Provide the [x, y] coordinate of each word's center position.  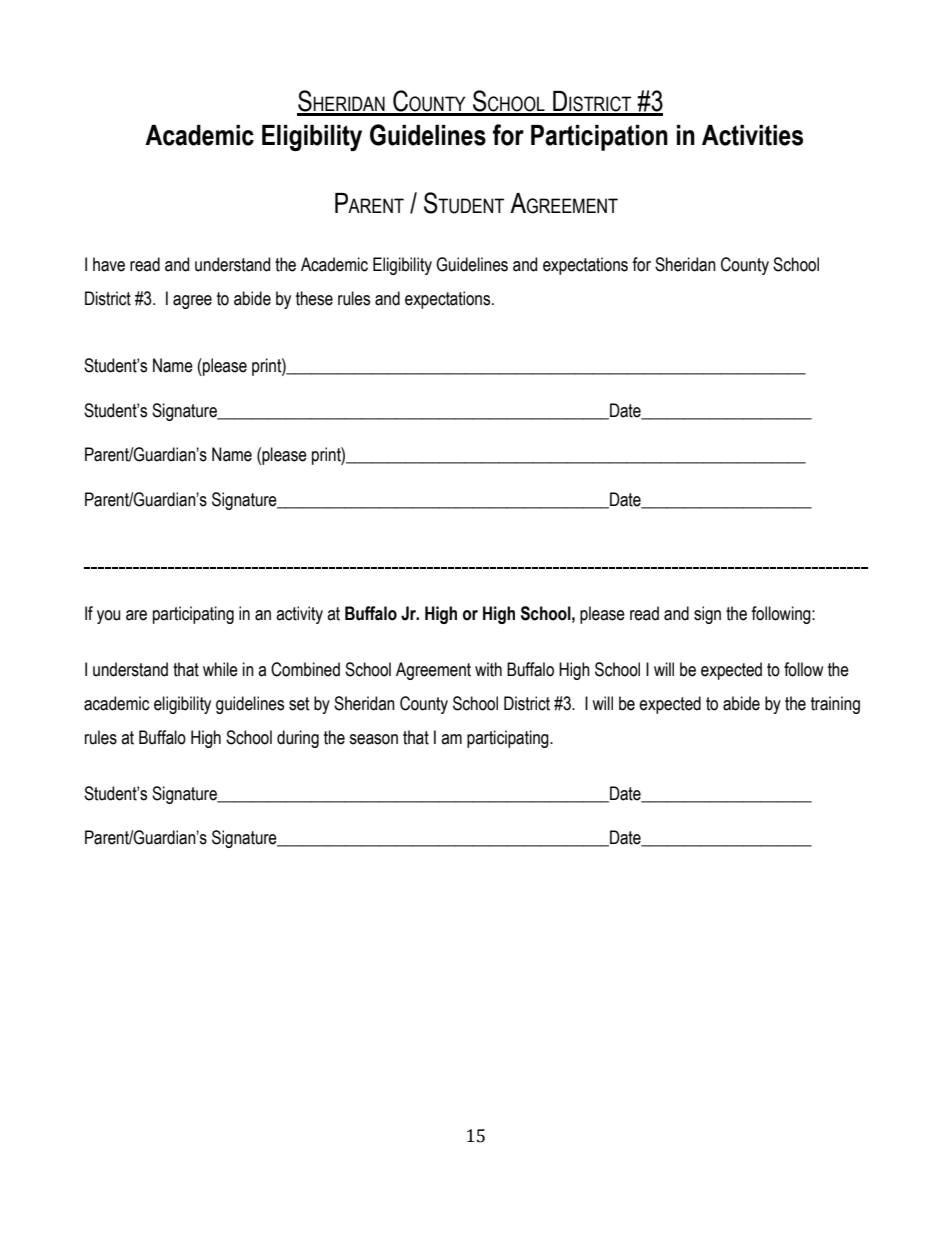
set [299, 704]
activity [299, 615]
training [835, 705]
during [298, 739]
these [314, 298]
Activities [752, 135]
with [488, 669]
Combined [305, 669]
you [108, 617]
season [373, 739]
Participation [599, 138]
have [109, 264]
